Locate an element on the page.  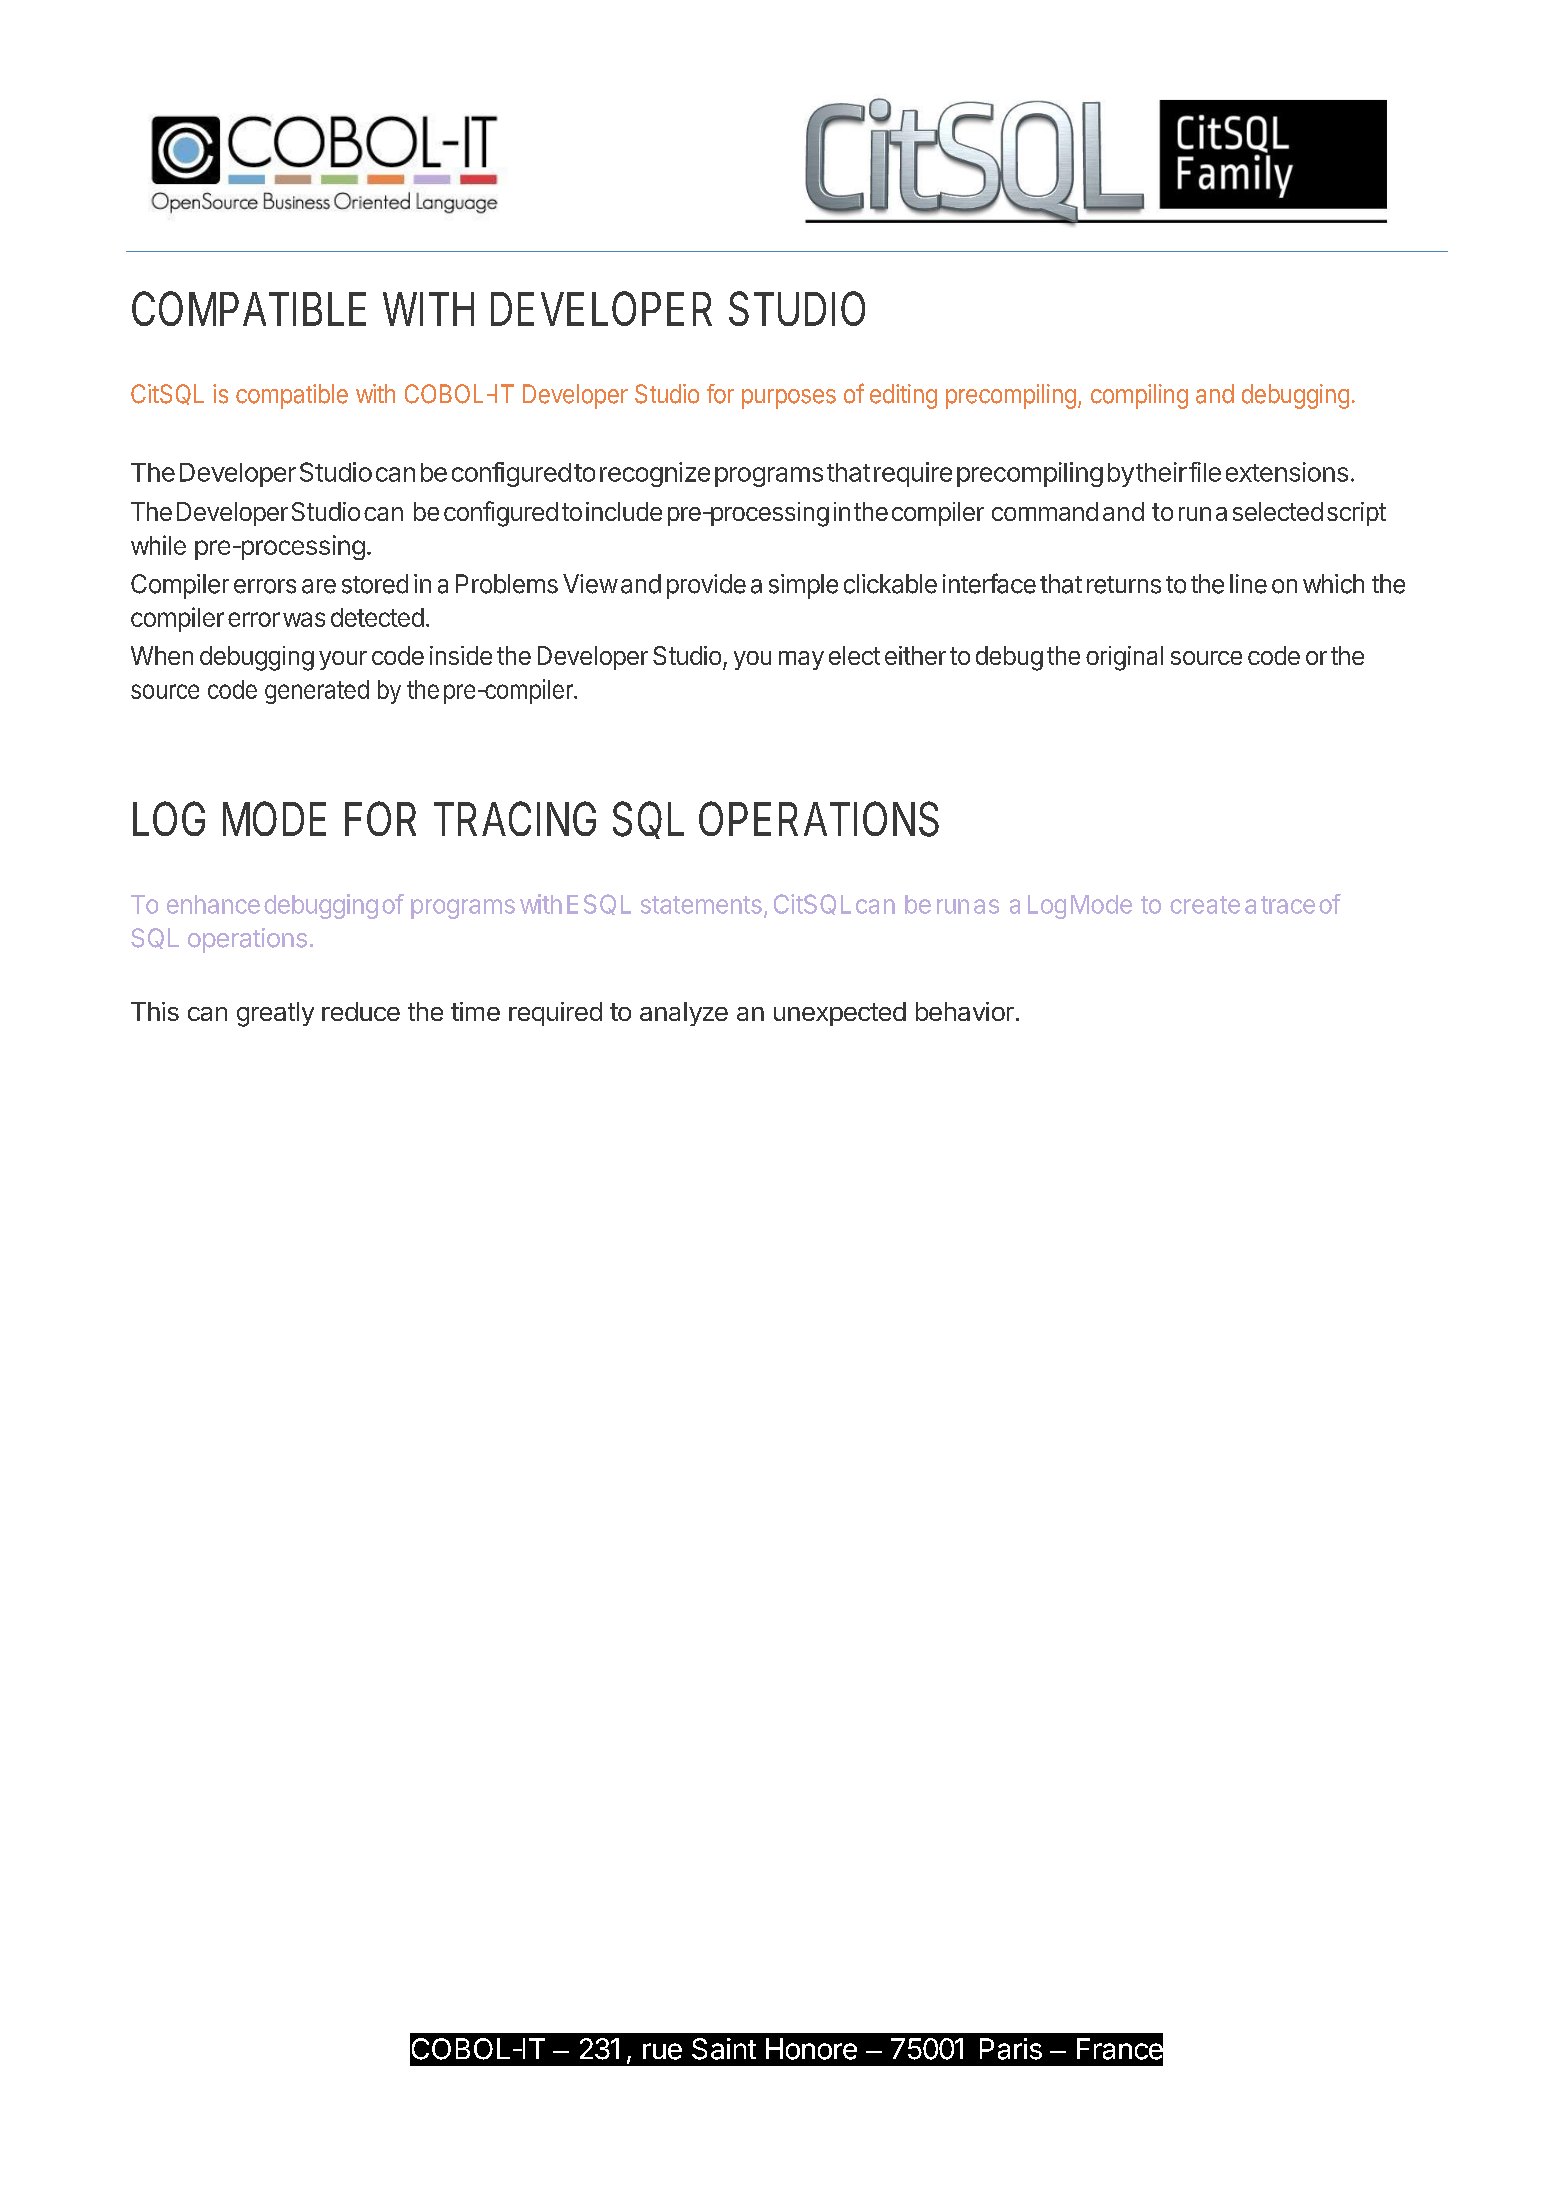
line is located at coordinates (1248, 584).
